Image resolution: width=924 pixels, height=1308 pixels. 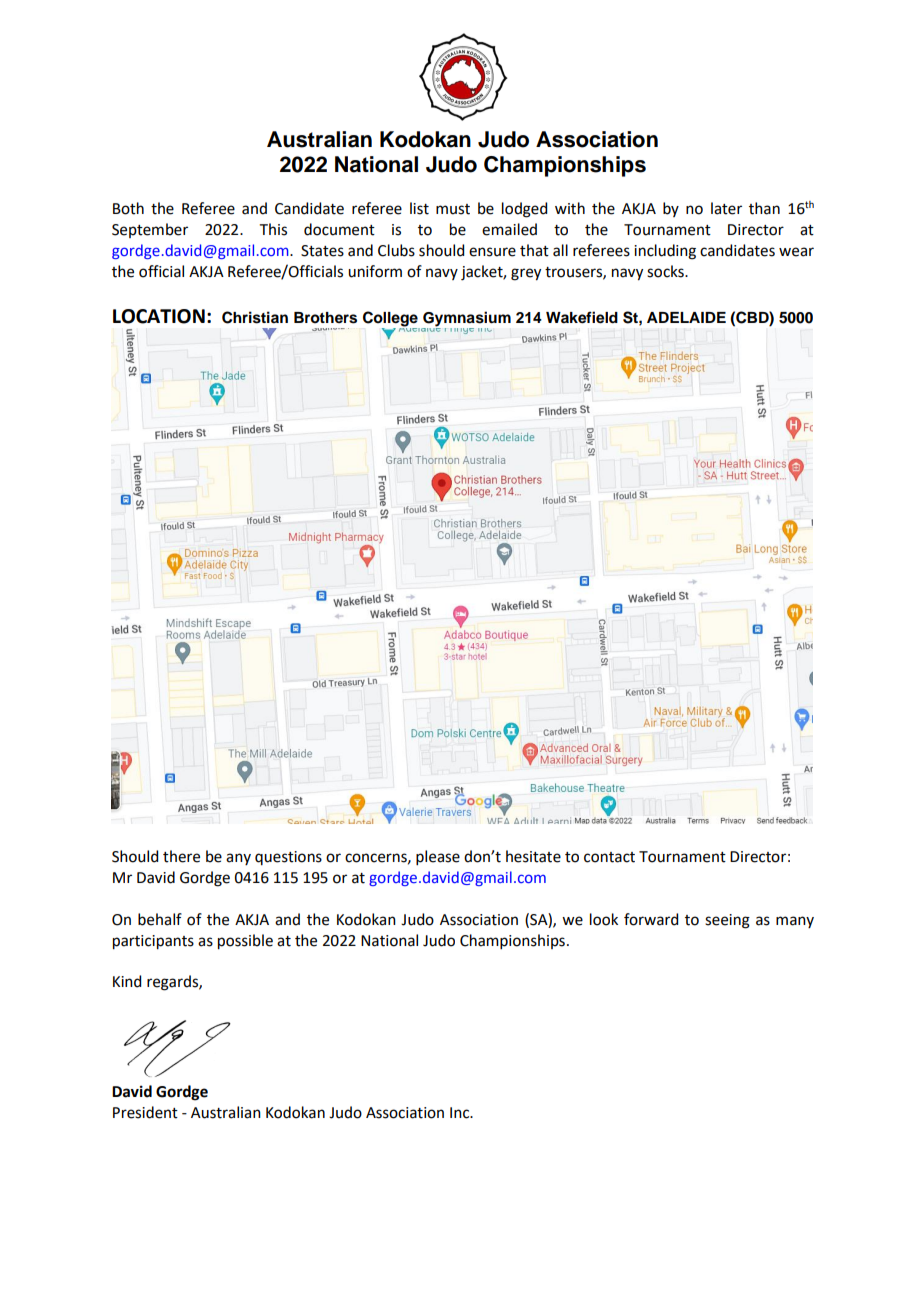 What do you see at coordinates (153, 942) in the page?
I see `participants` at bounding box center [153, 942].
